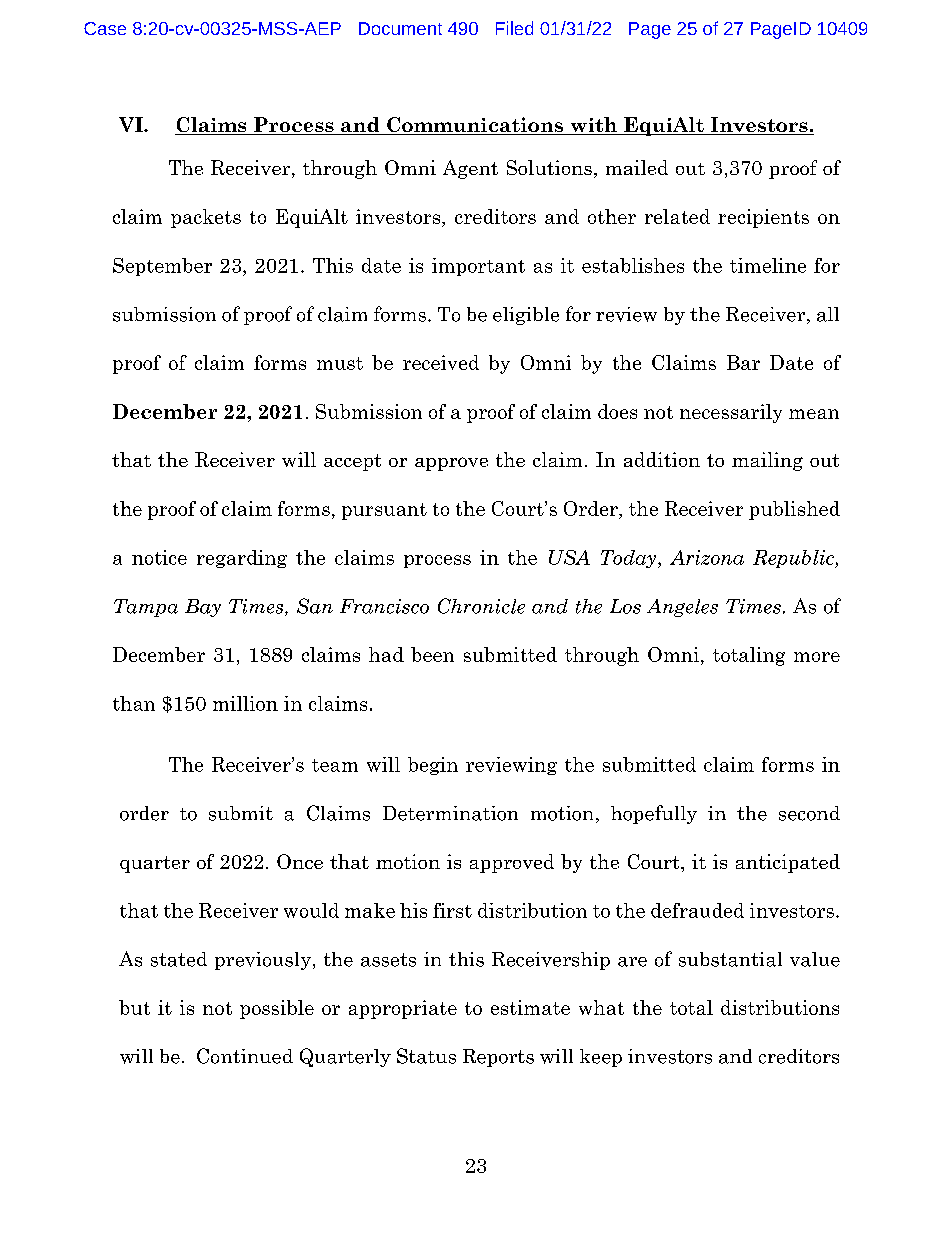  Describe the element at coordinates (162, 267) in the screenshot. I see `September` at that location.
